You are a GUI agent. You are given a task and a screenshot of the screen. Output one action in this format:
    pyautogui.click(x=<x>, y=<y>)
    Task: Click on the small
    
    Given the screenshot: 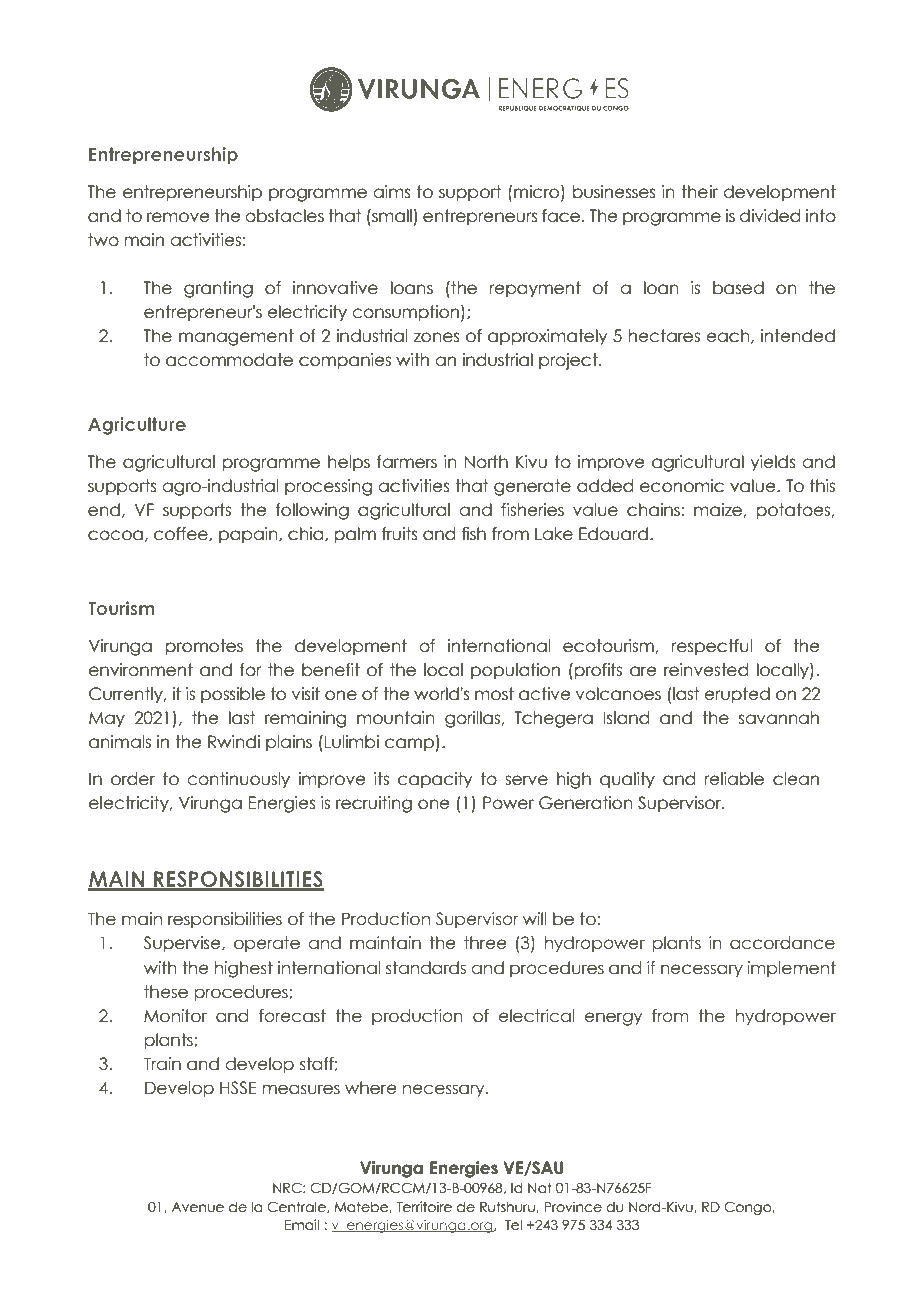 What is the action you would take?
    pyautogui.click(x=391, y=216)
